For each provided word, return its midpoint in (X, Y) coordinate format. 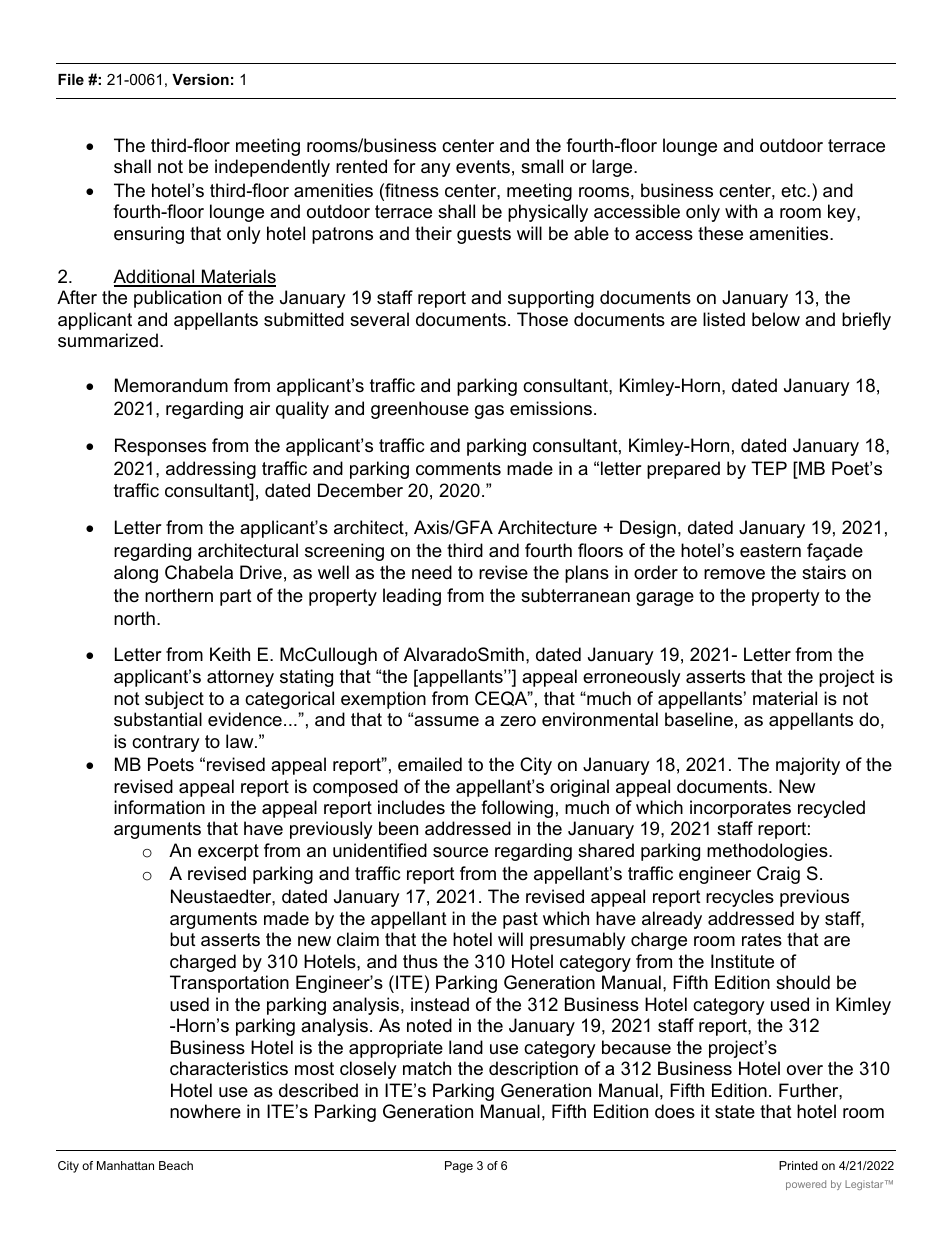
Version (200, 79)
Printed (798, 1165)
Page (459, 1167)
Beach (176, 1165)
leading (412, 597)
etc (794, 190)
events (483, 167)
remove (734, 574)
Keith (230, 654)
